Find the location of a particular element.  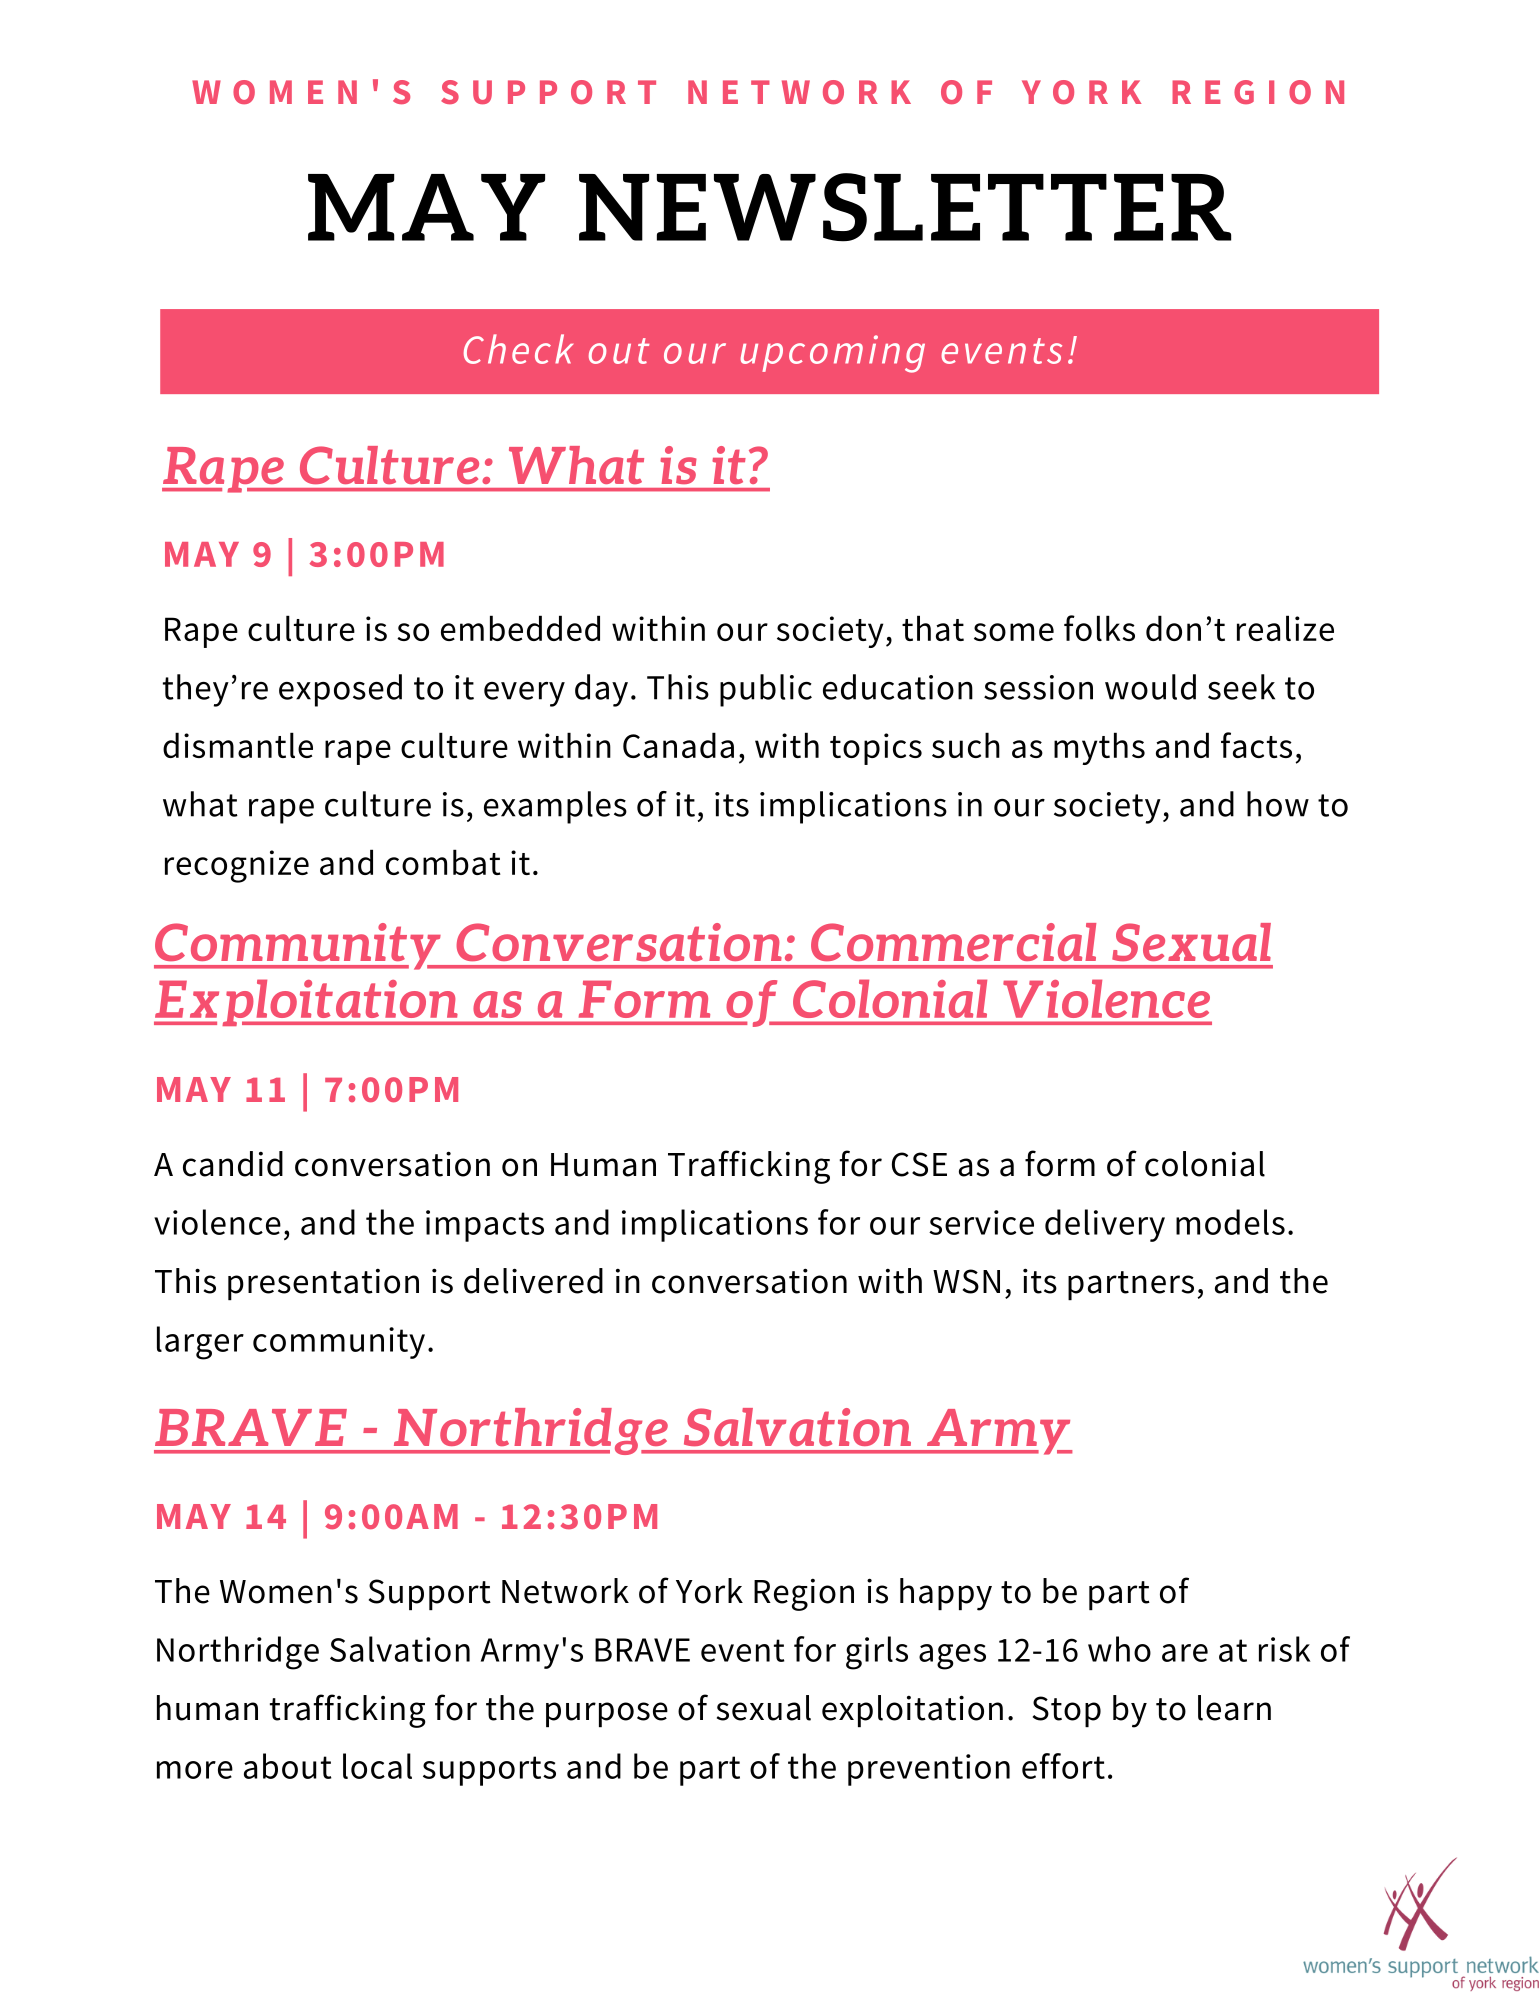

delivery is located at coordinates (1105, 1225).
